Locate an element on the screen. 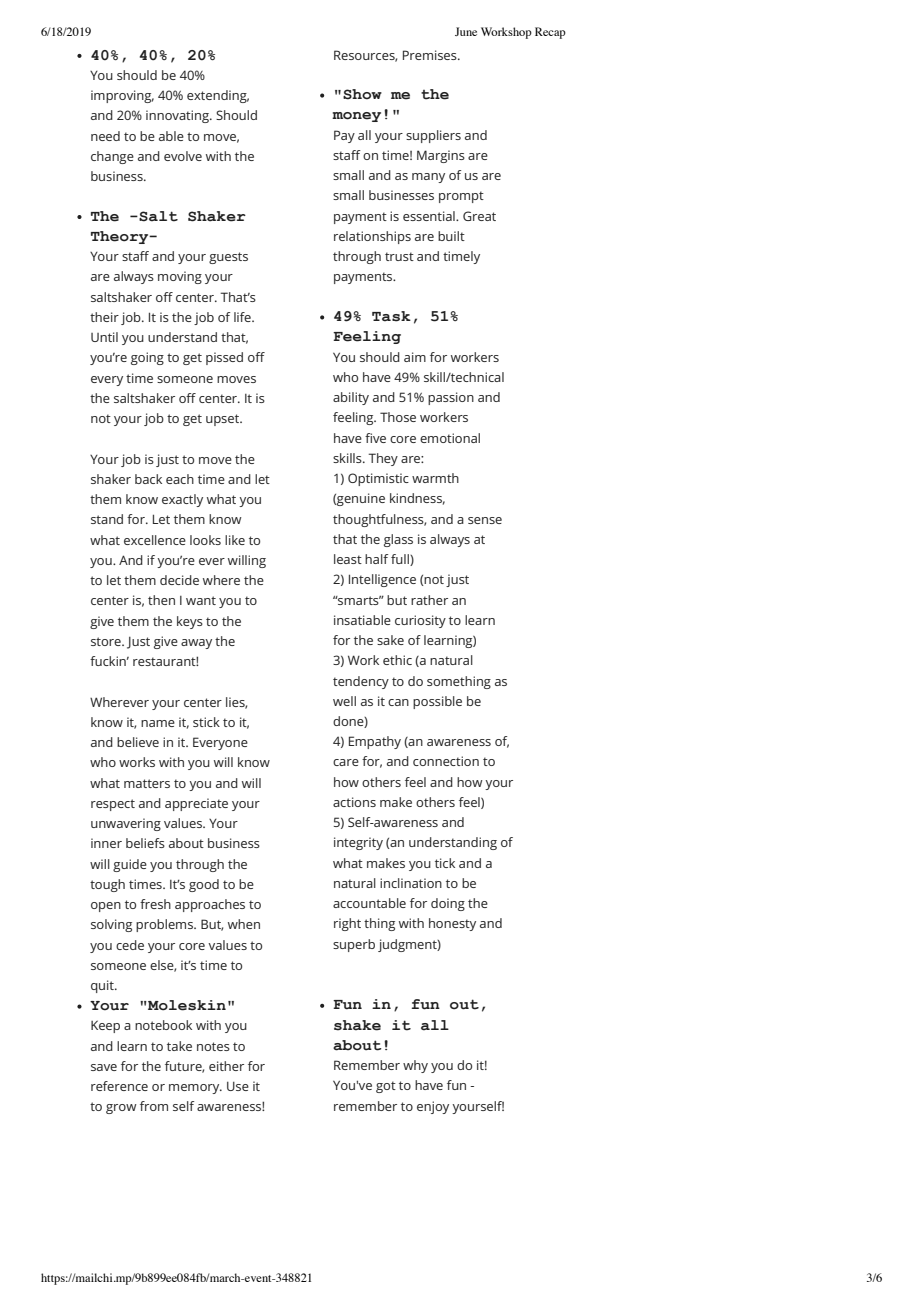  got is located at coordinates (386, 1087).
